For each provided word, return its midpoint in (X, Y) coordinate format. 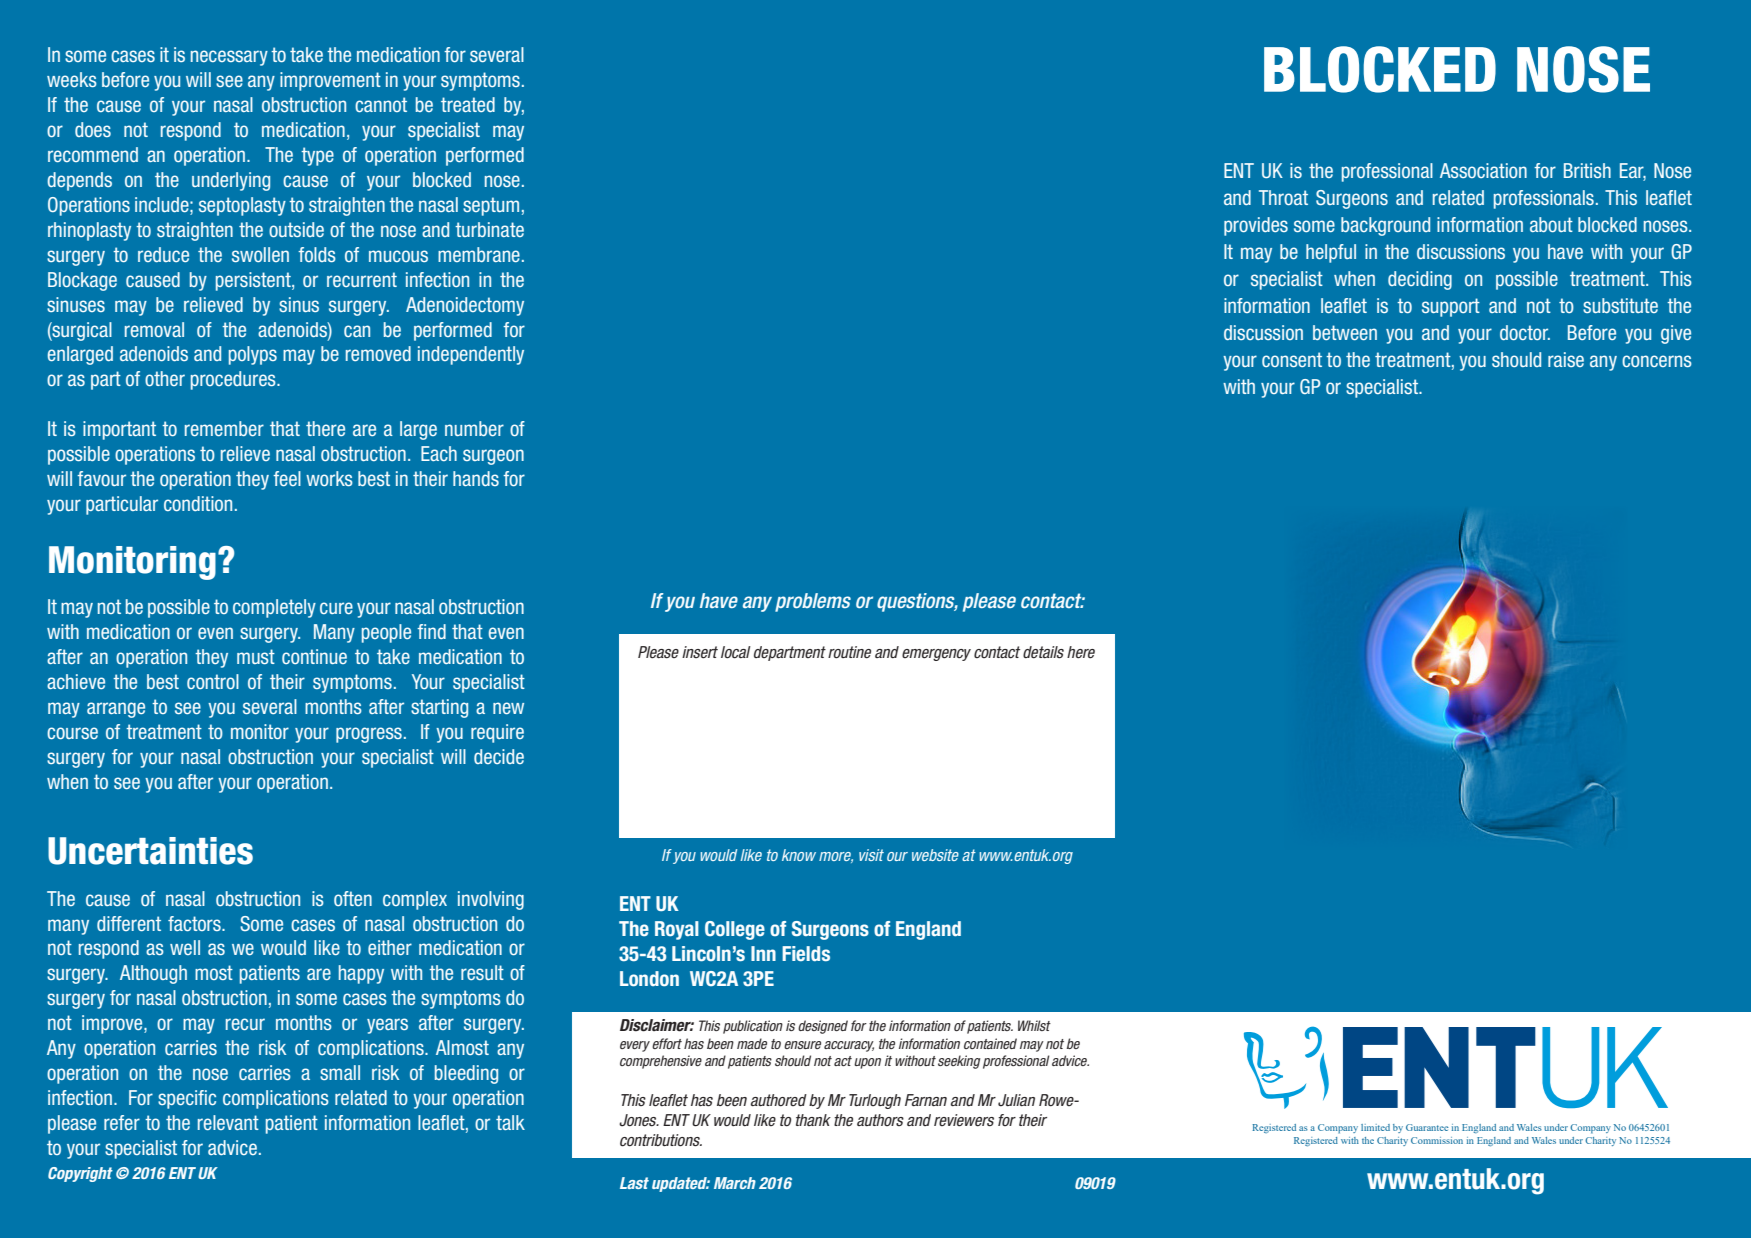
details (1043, 652)
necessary (229, 58)
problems (813, 602)
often (353, 898)
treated (468, 104)
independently (471, 355)
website (935, 855)
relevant (228, 1122)
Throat (1283, 197)
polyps (253, 355)
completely (274, 608)
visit (871, 855)
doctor (1525, 332)
